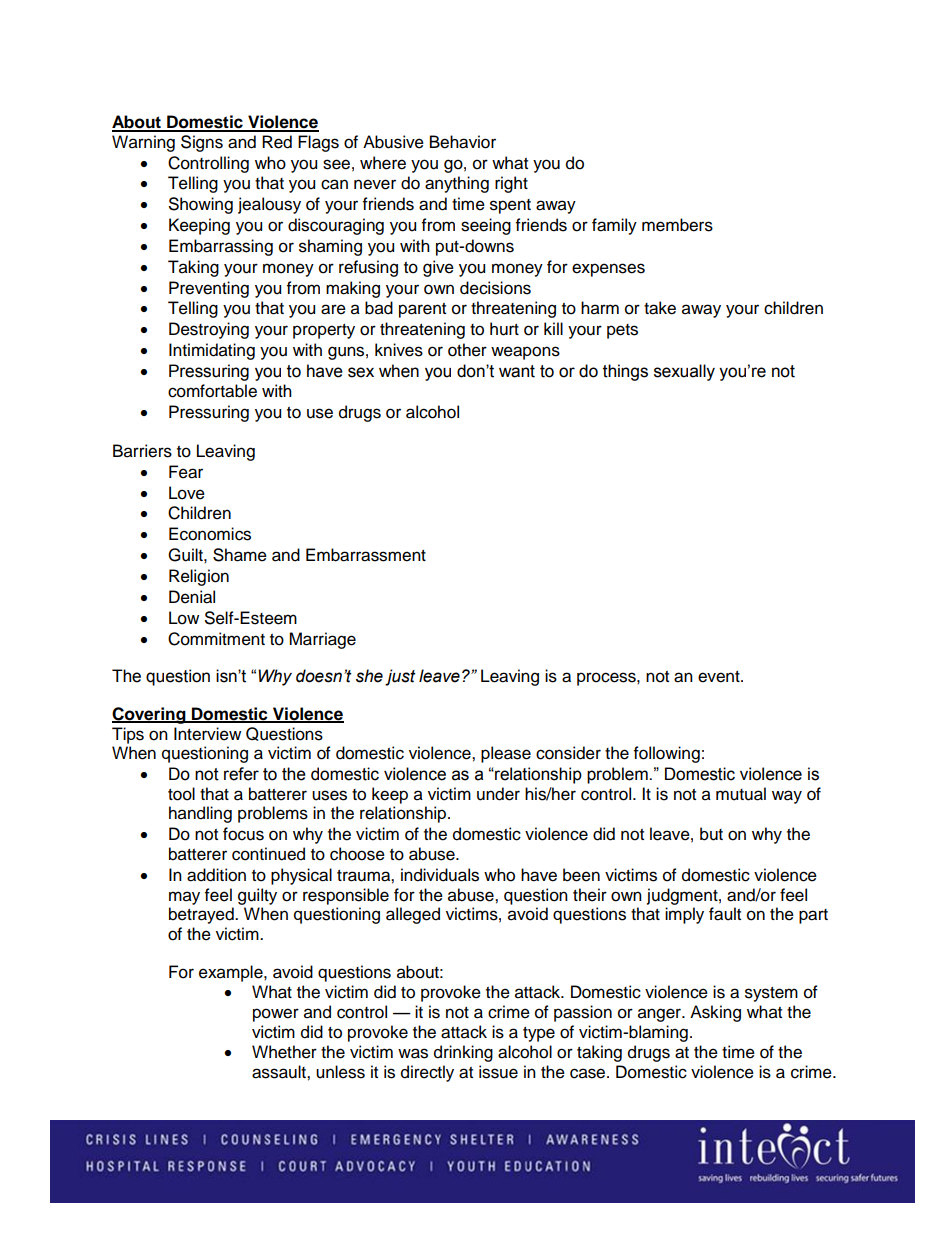 The width and height of the page is (952, 1233). I want to click on sexually, so click(684, 372).
